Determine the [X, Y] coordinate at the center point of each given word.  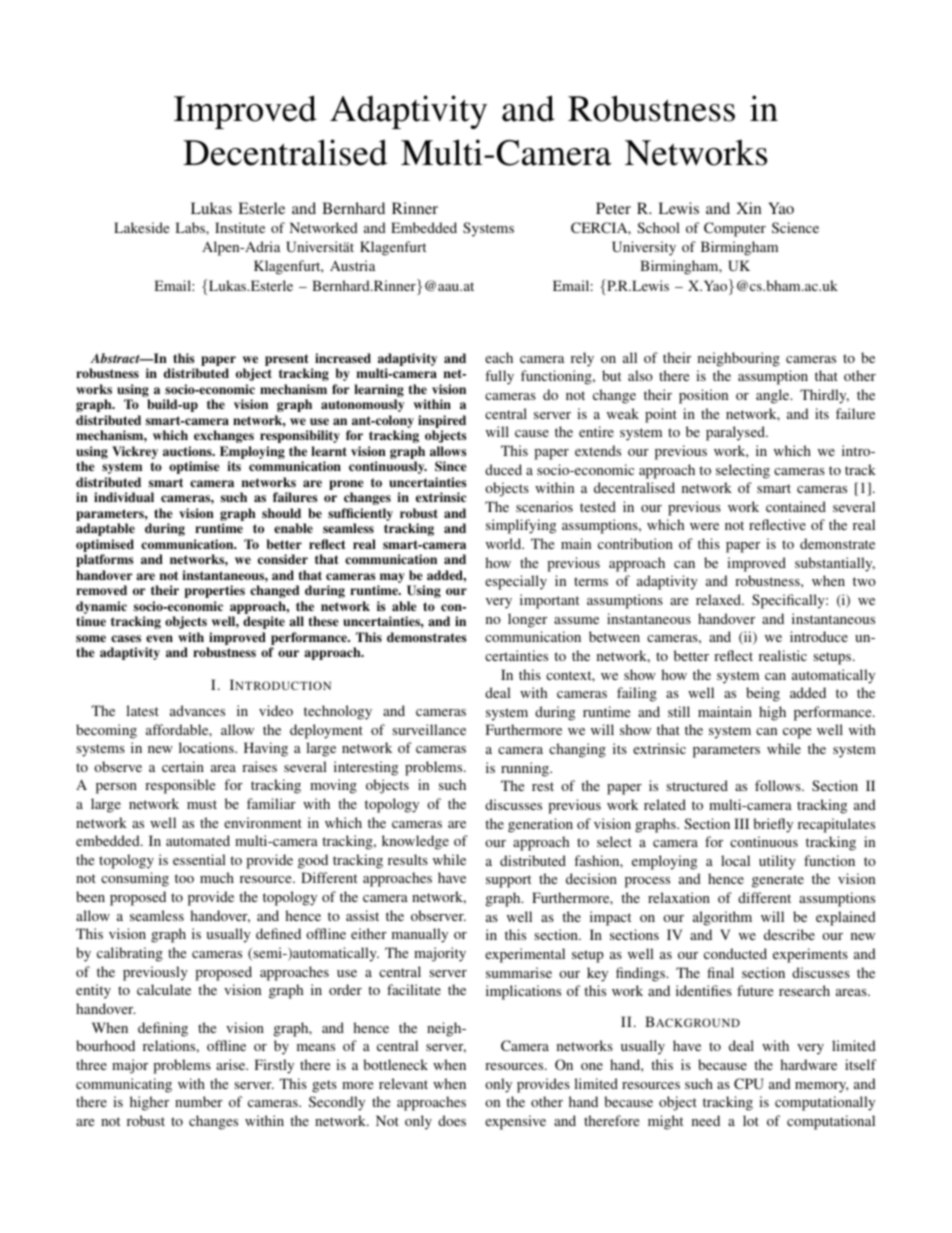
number [199, 1101]
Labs [191, 227]
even [159, 638]
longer [527, 620]
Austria [352, 265]
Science [795, 227]
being [763, 694]
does [452, 1120]
